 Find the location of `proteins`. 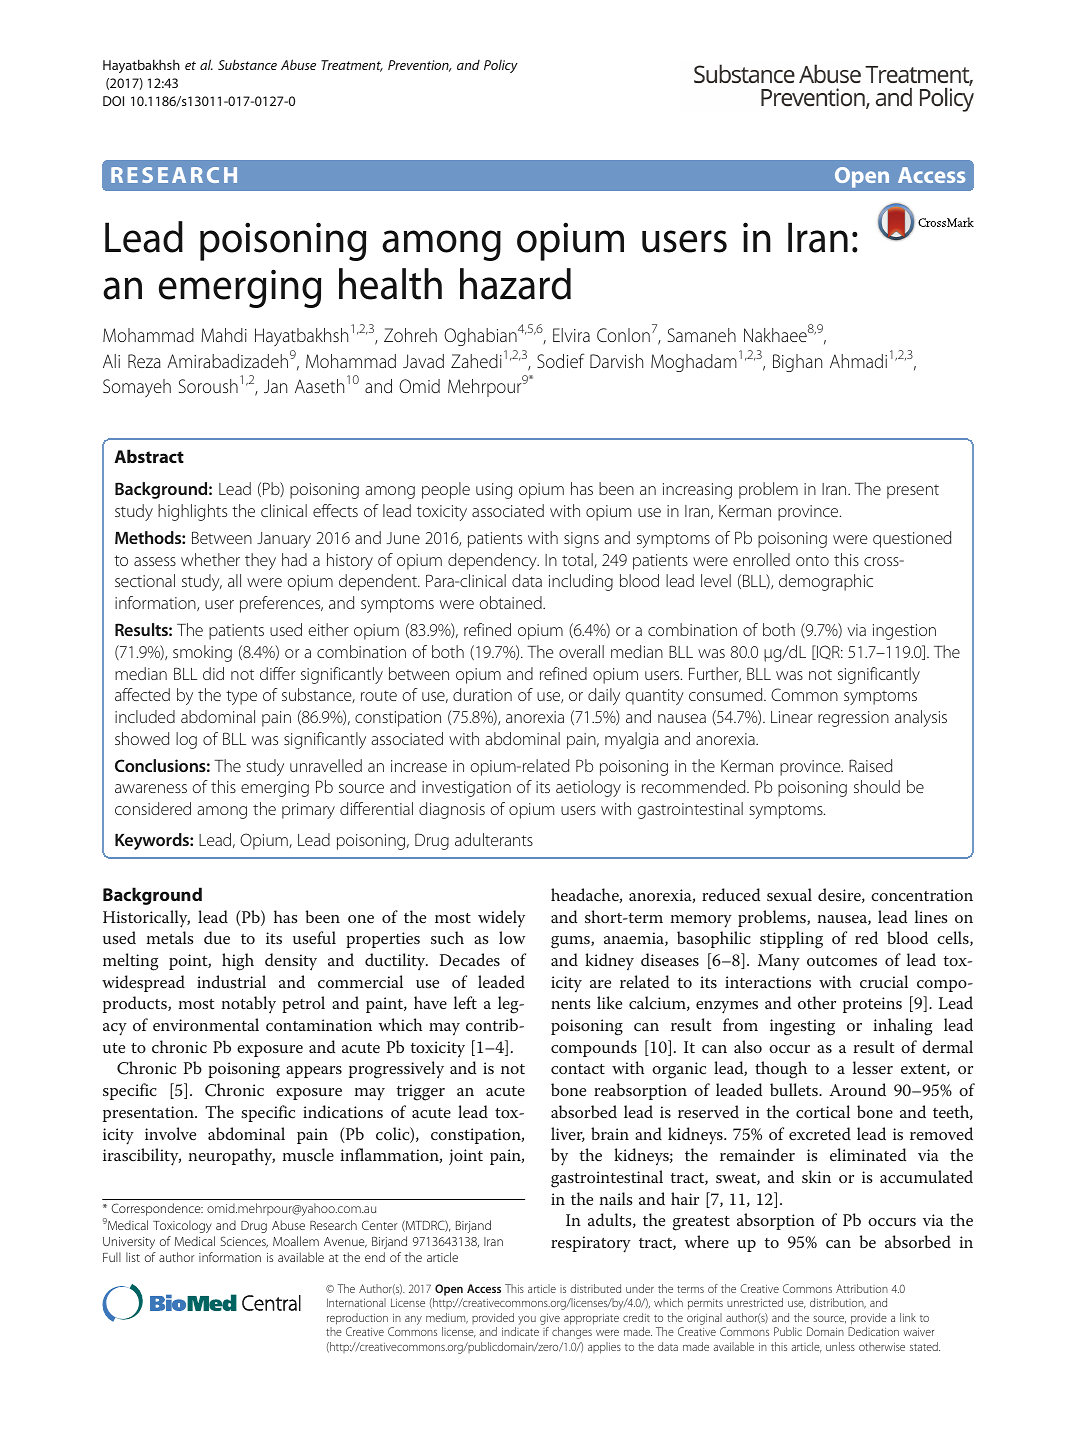

proteins is located at coordinates (872, 1005).
